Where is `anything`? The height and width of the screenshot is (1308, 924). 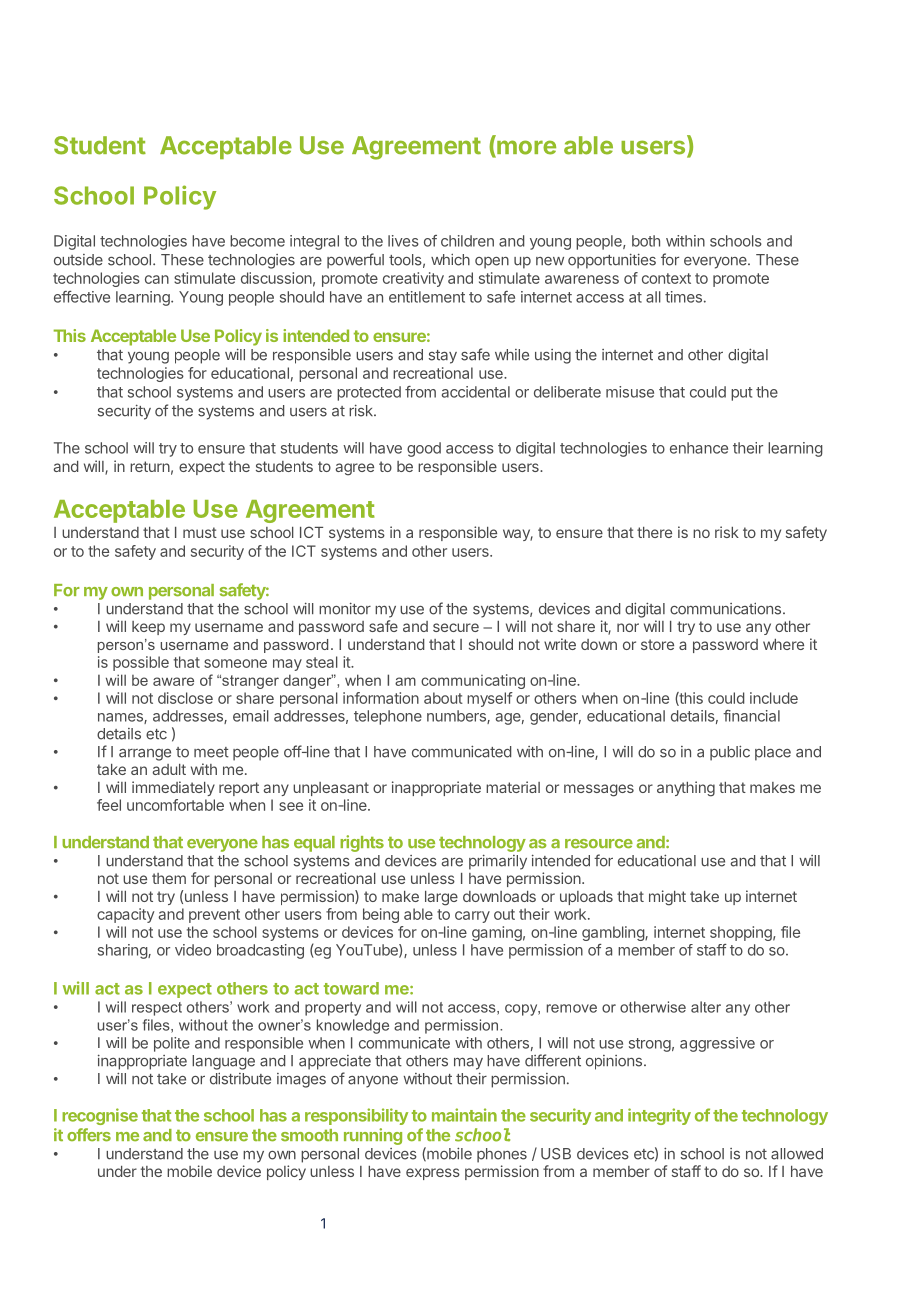
anything is located at coordinates (686, 789).
